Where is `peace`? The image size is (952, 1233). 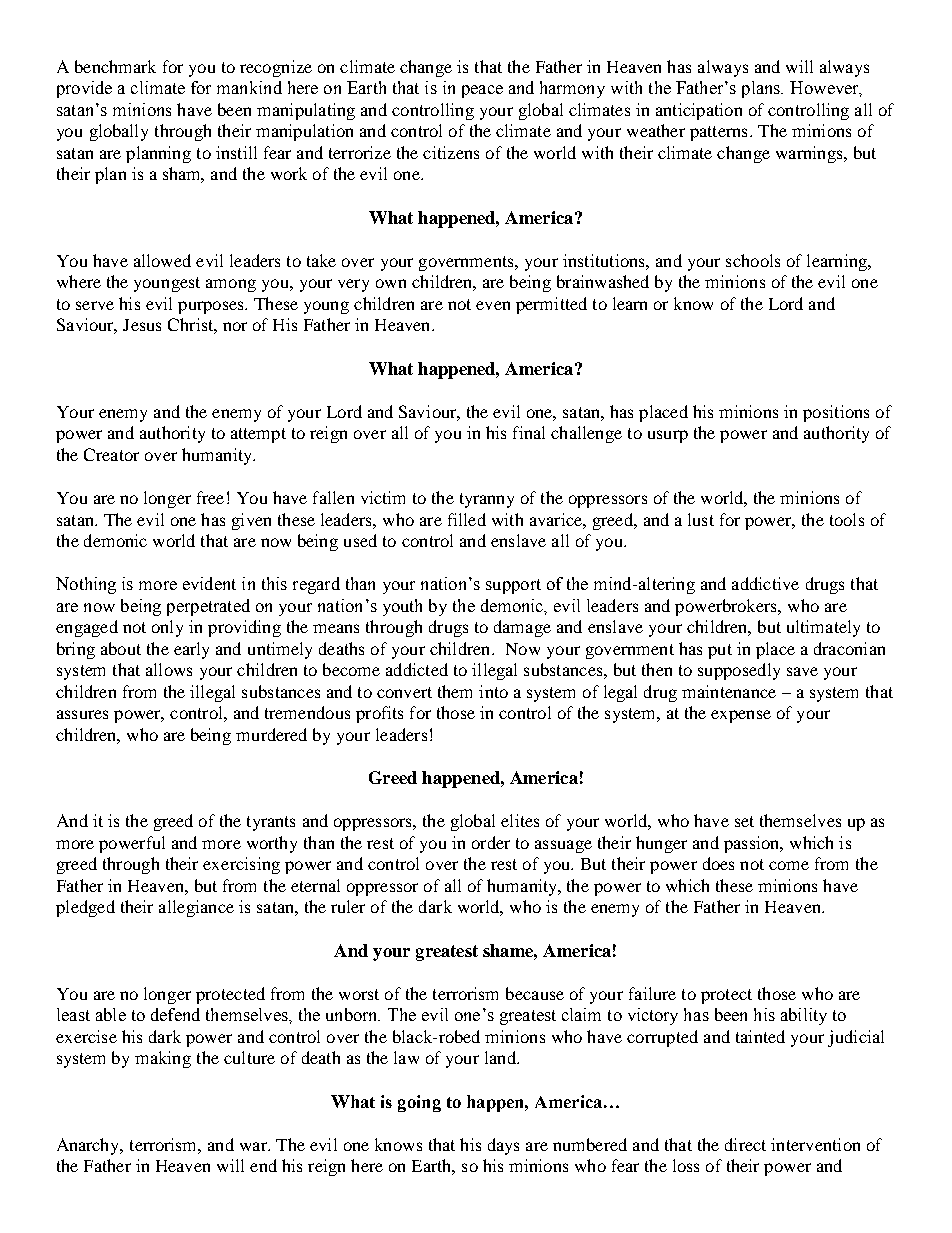 peace is located at coordinates (482, 91).
